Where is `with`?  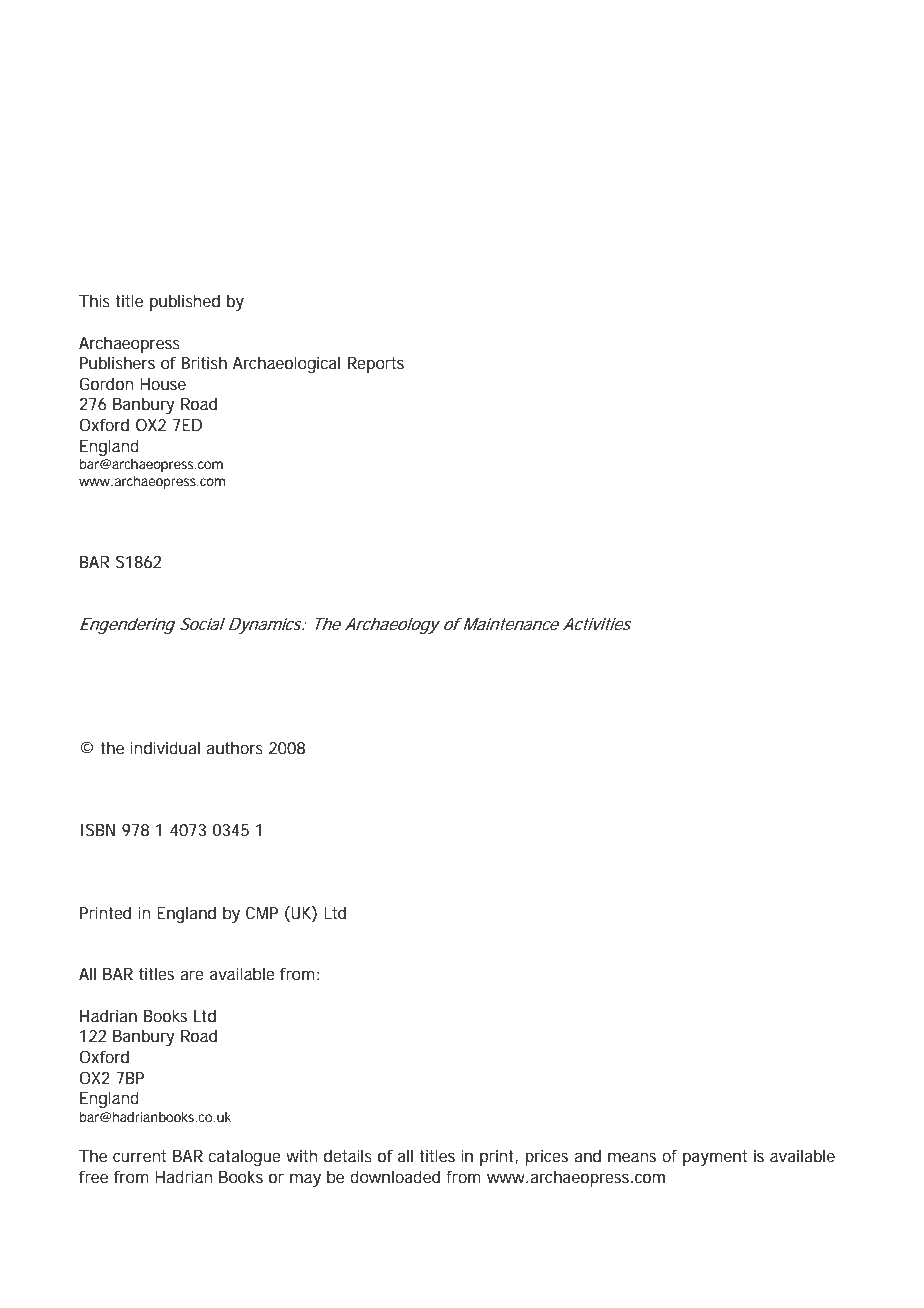
with is located at coordinates (302, 1155).
